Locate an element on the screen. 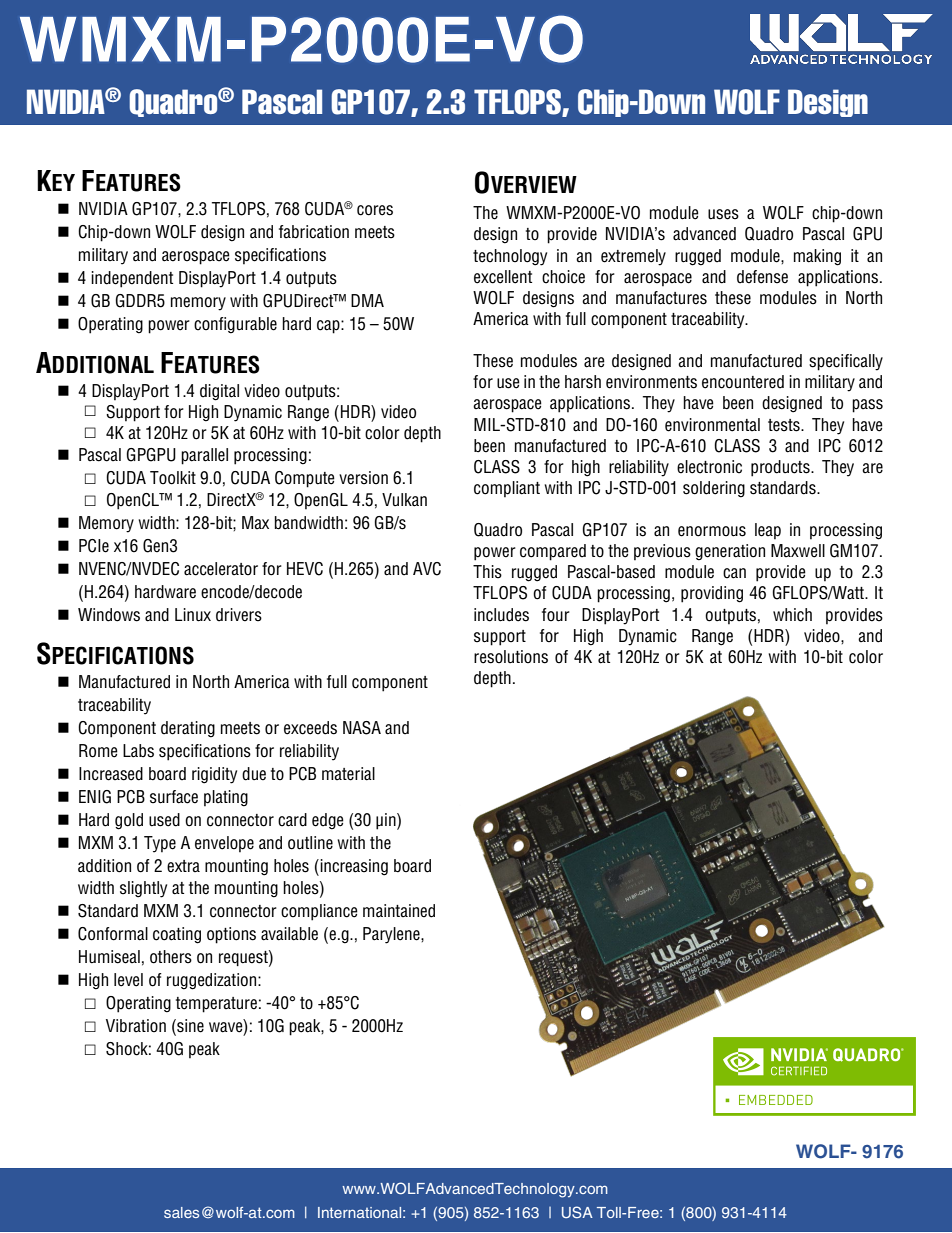 This screenshot has height=1233, width=952. which is located at coordinates (792, 615).
